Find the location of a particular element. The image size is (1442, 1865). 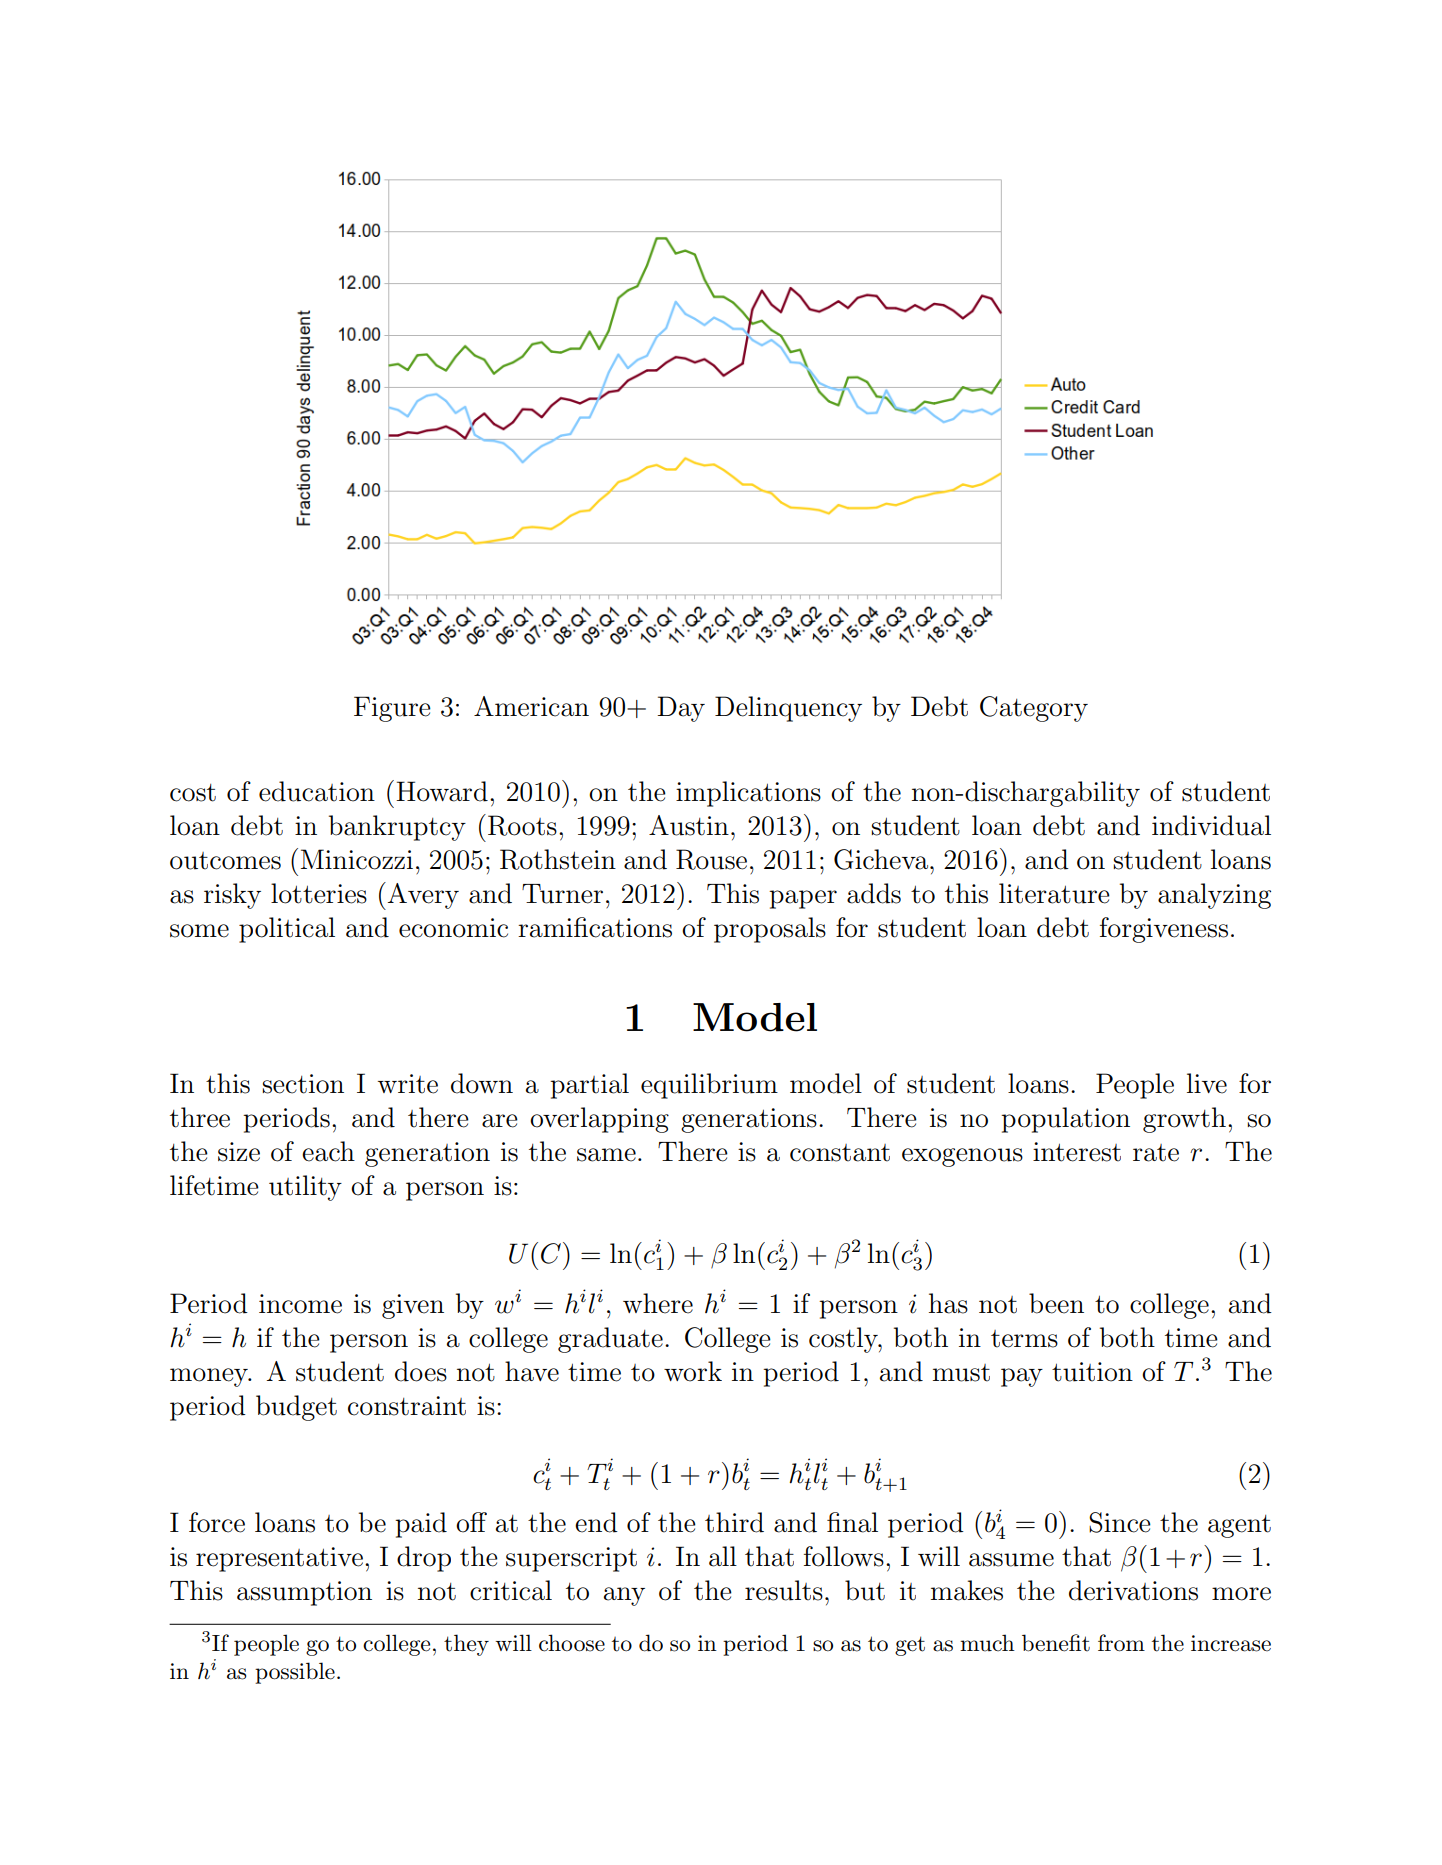

Figure is located at coordinates (392, 709).
